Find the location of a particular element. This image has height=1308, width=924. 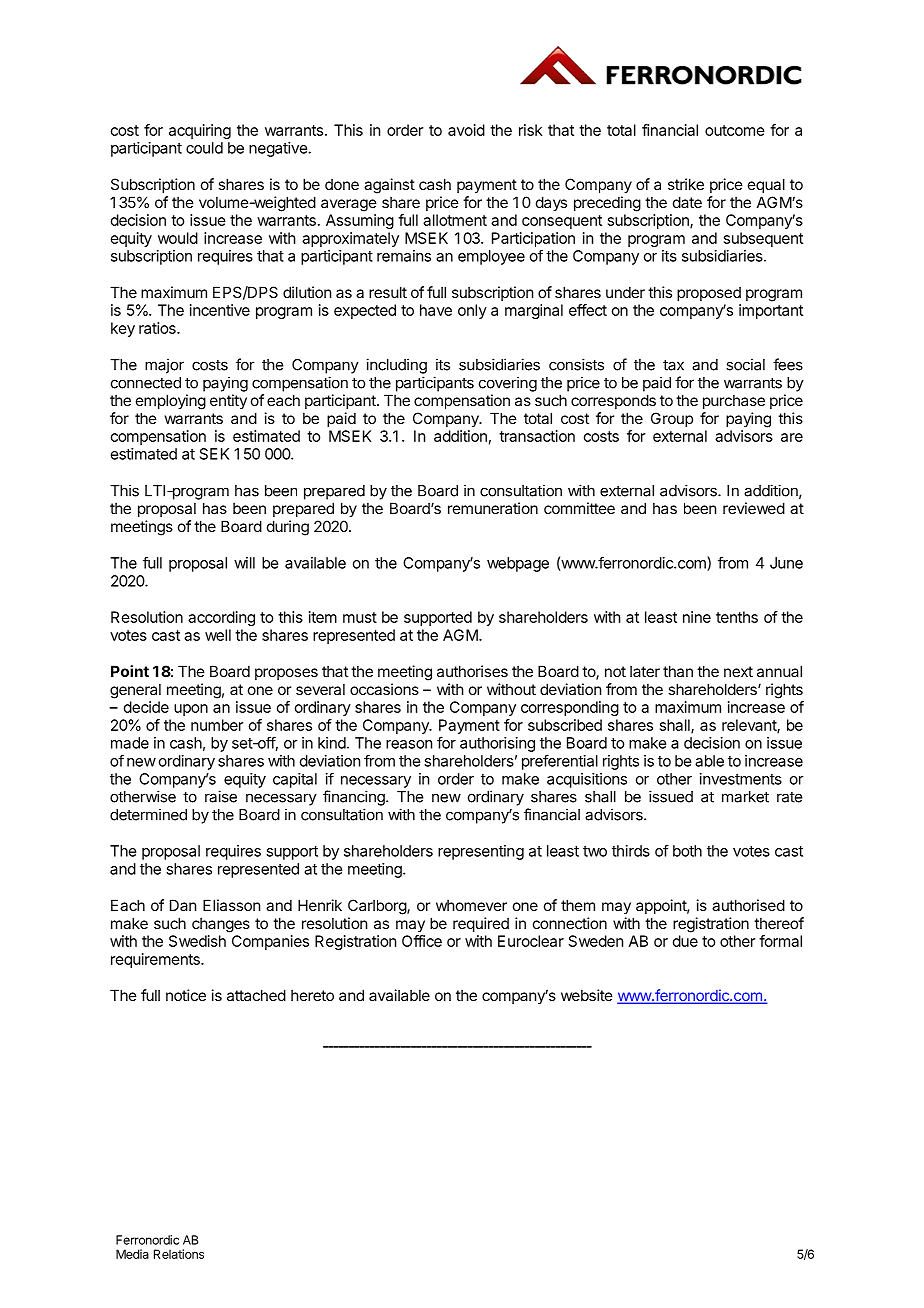

occasions is located at coordinates (384, 689).
